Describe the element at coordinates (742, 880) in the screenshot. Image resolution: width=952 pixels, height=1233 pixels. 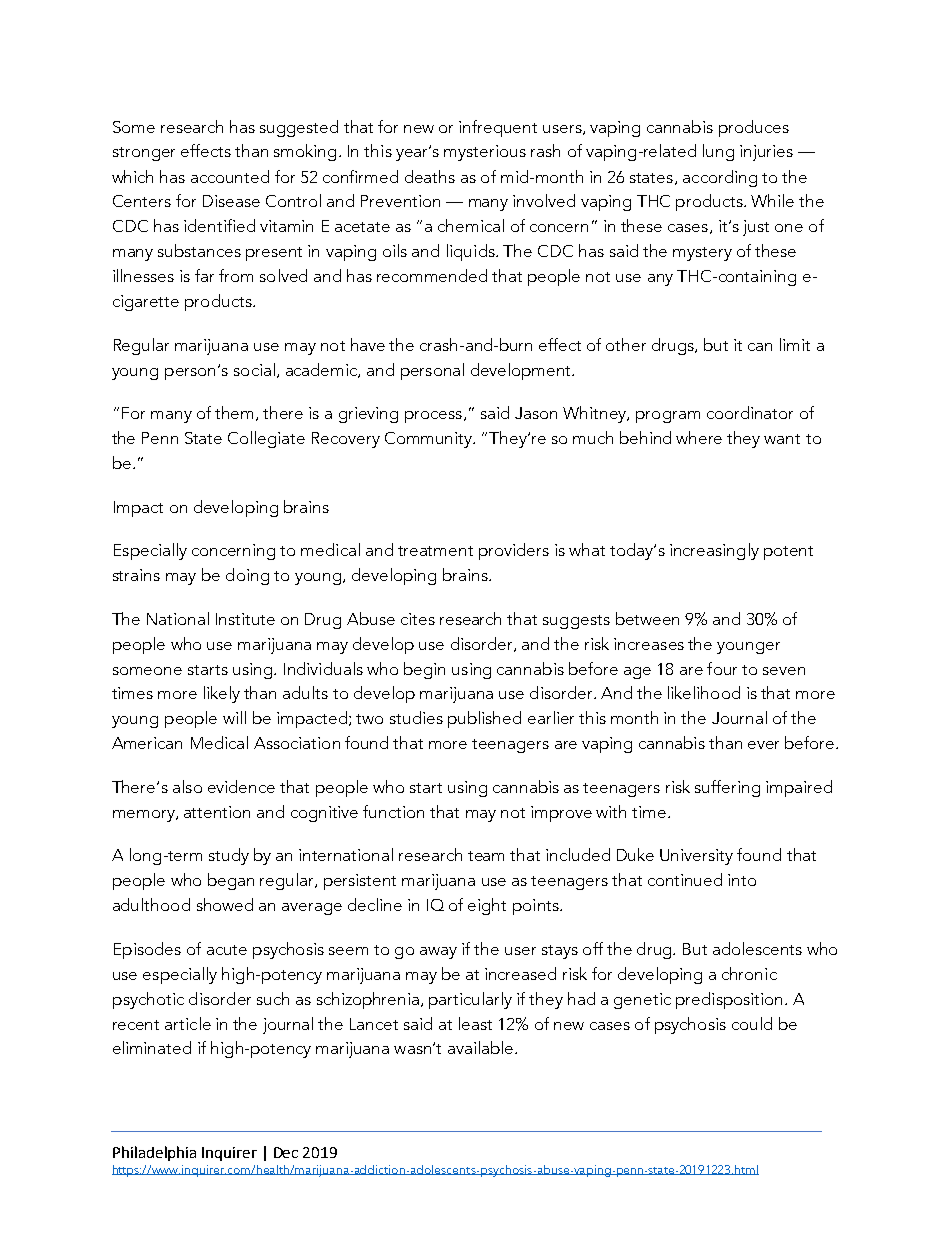
I see `into` at that location.
